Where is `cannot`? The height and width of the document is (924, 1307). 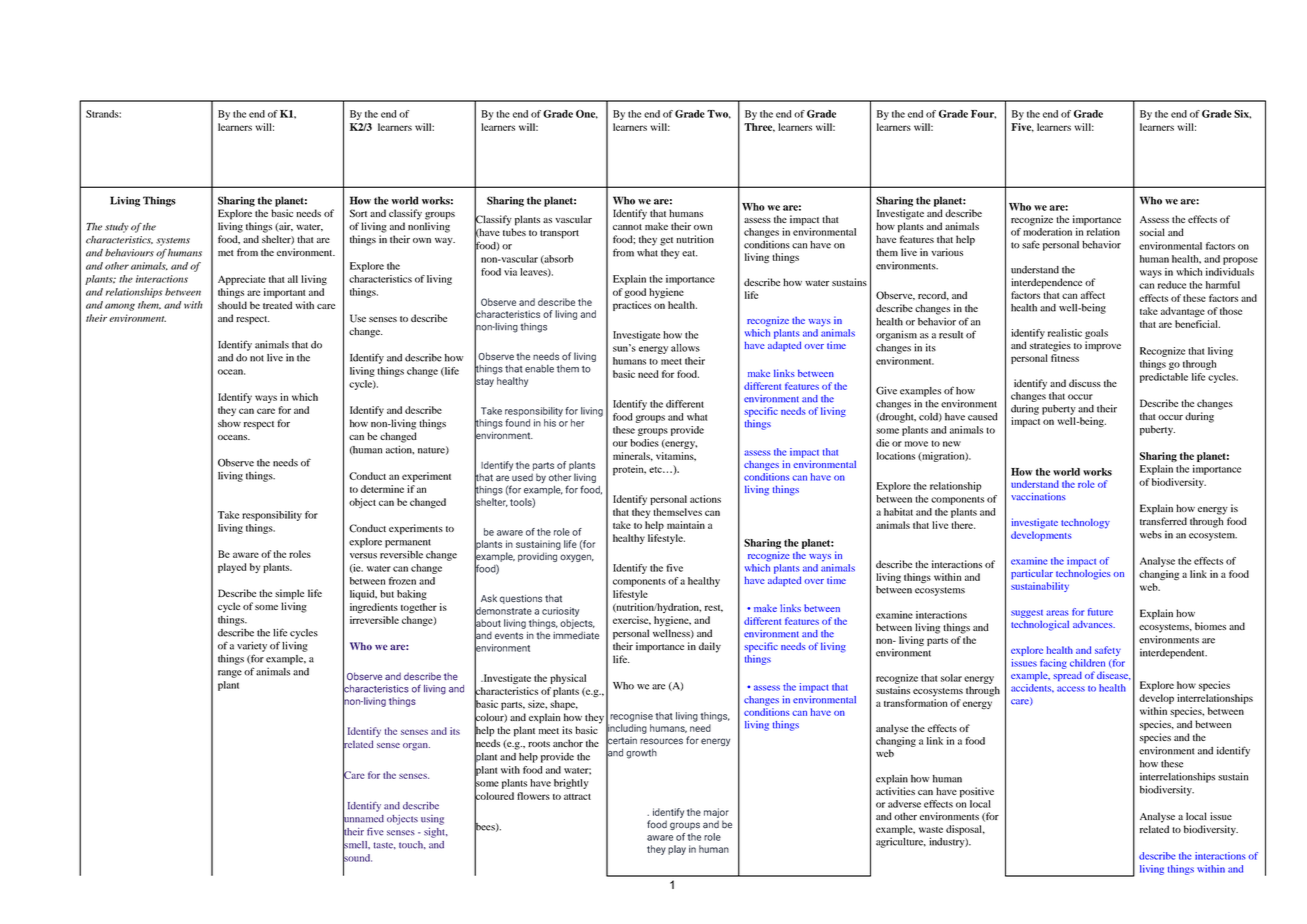 cannot is located at coordinates (627, 227).
